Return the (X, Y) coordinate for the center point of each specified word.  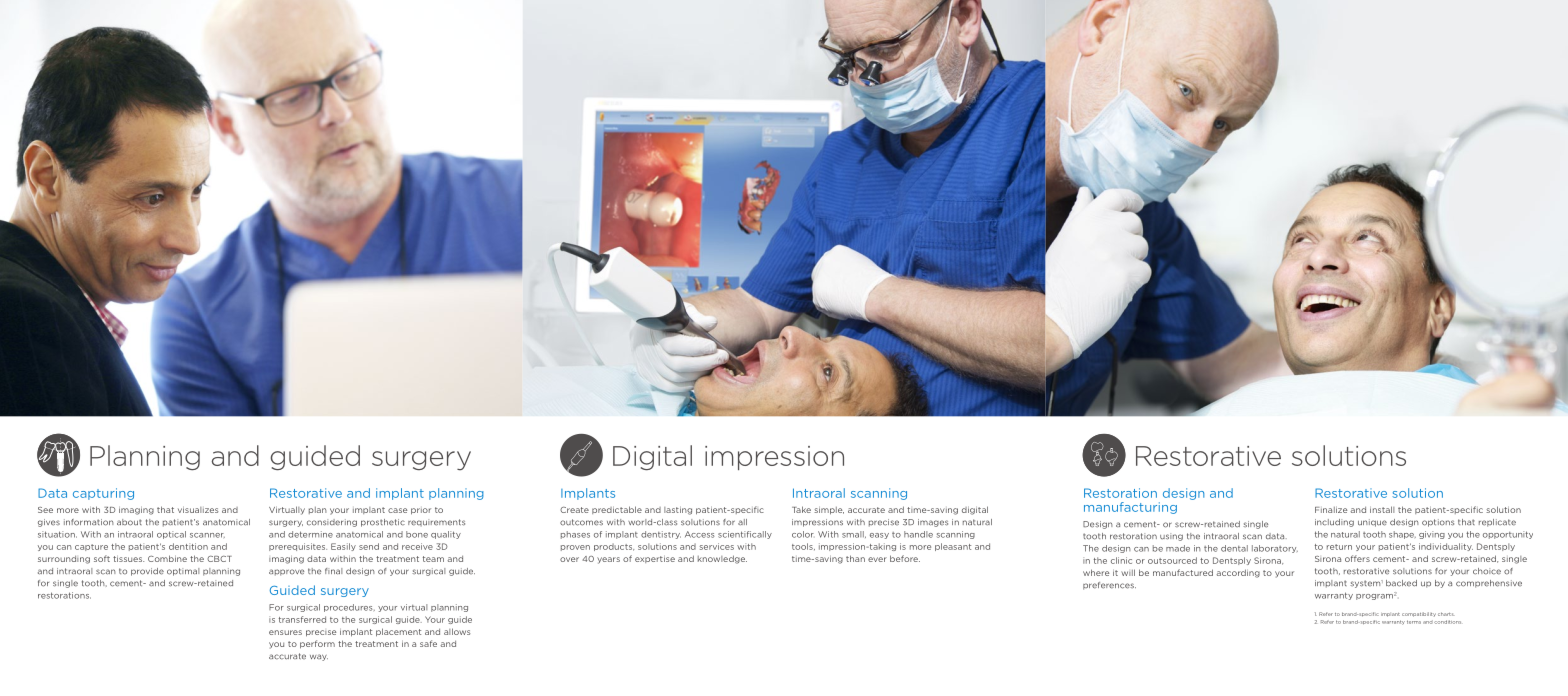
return (1339, 547)
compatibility (1419, 614)
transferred (302, 619)
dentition (188, 546)
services (717, 546)
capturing (103, 494)
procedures (349, 608)
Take (801, 509)
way (319, 657)
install (1382, 509)
